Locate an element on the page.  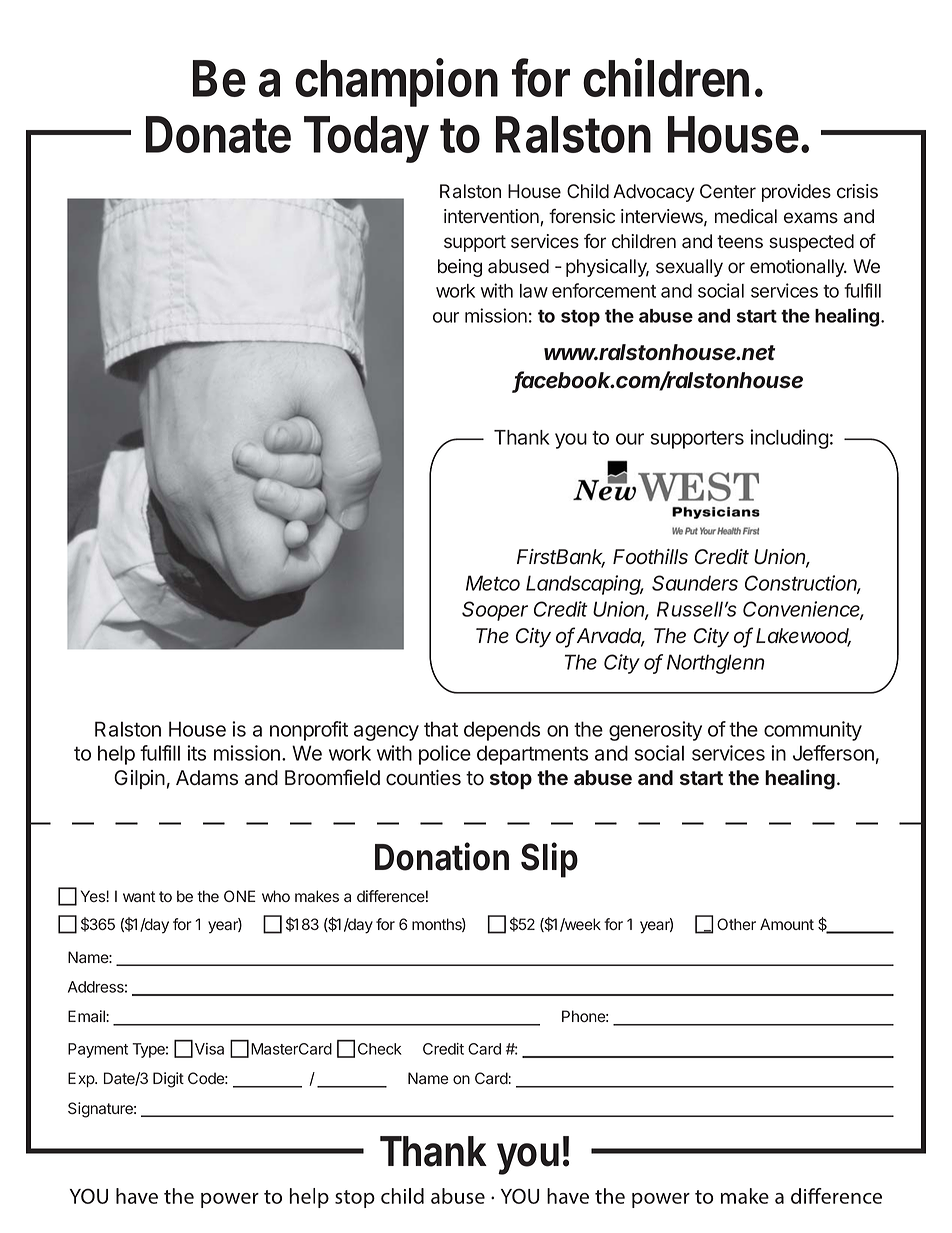
law is located at coordinates (534, 291).
